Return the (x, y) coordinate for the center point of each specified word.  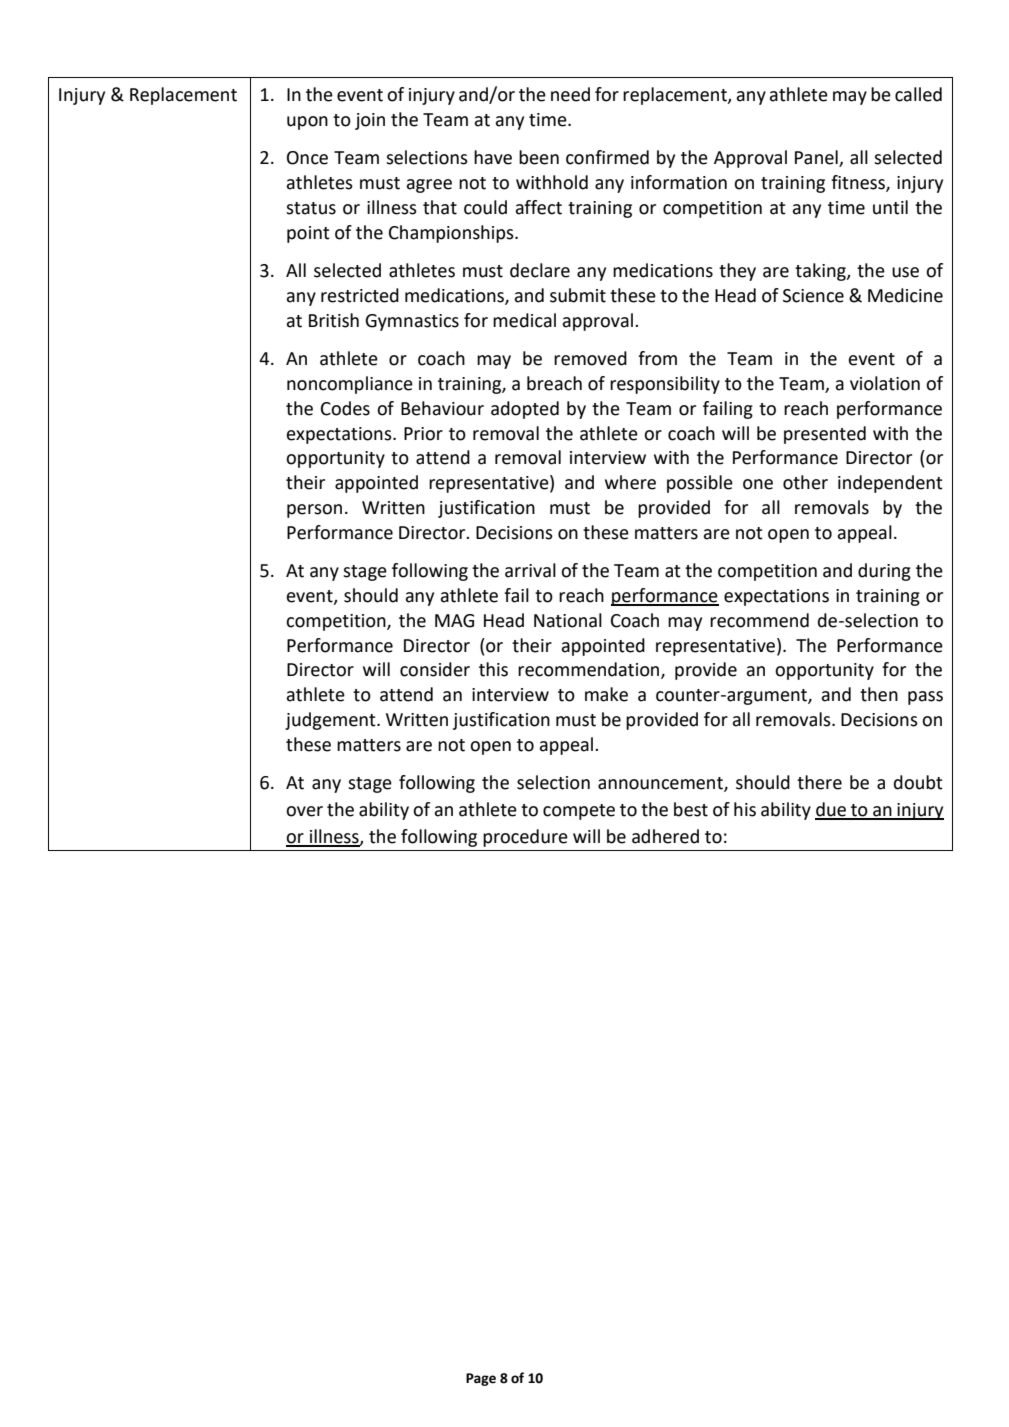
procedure (525, 838)
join (370, 121)
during (884, 572)
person (314, 511)
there (819, 782)
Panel (817, 158)
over (304, 811)
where (630, 482)
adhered (665, 836)
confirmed (607, 157)
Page (481, 1379)
